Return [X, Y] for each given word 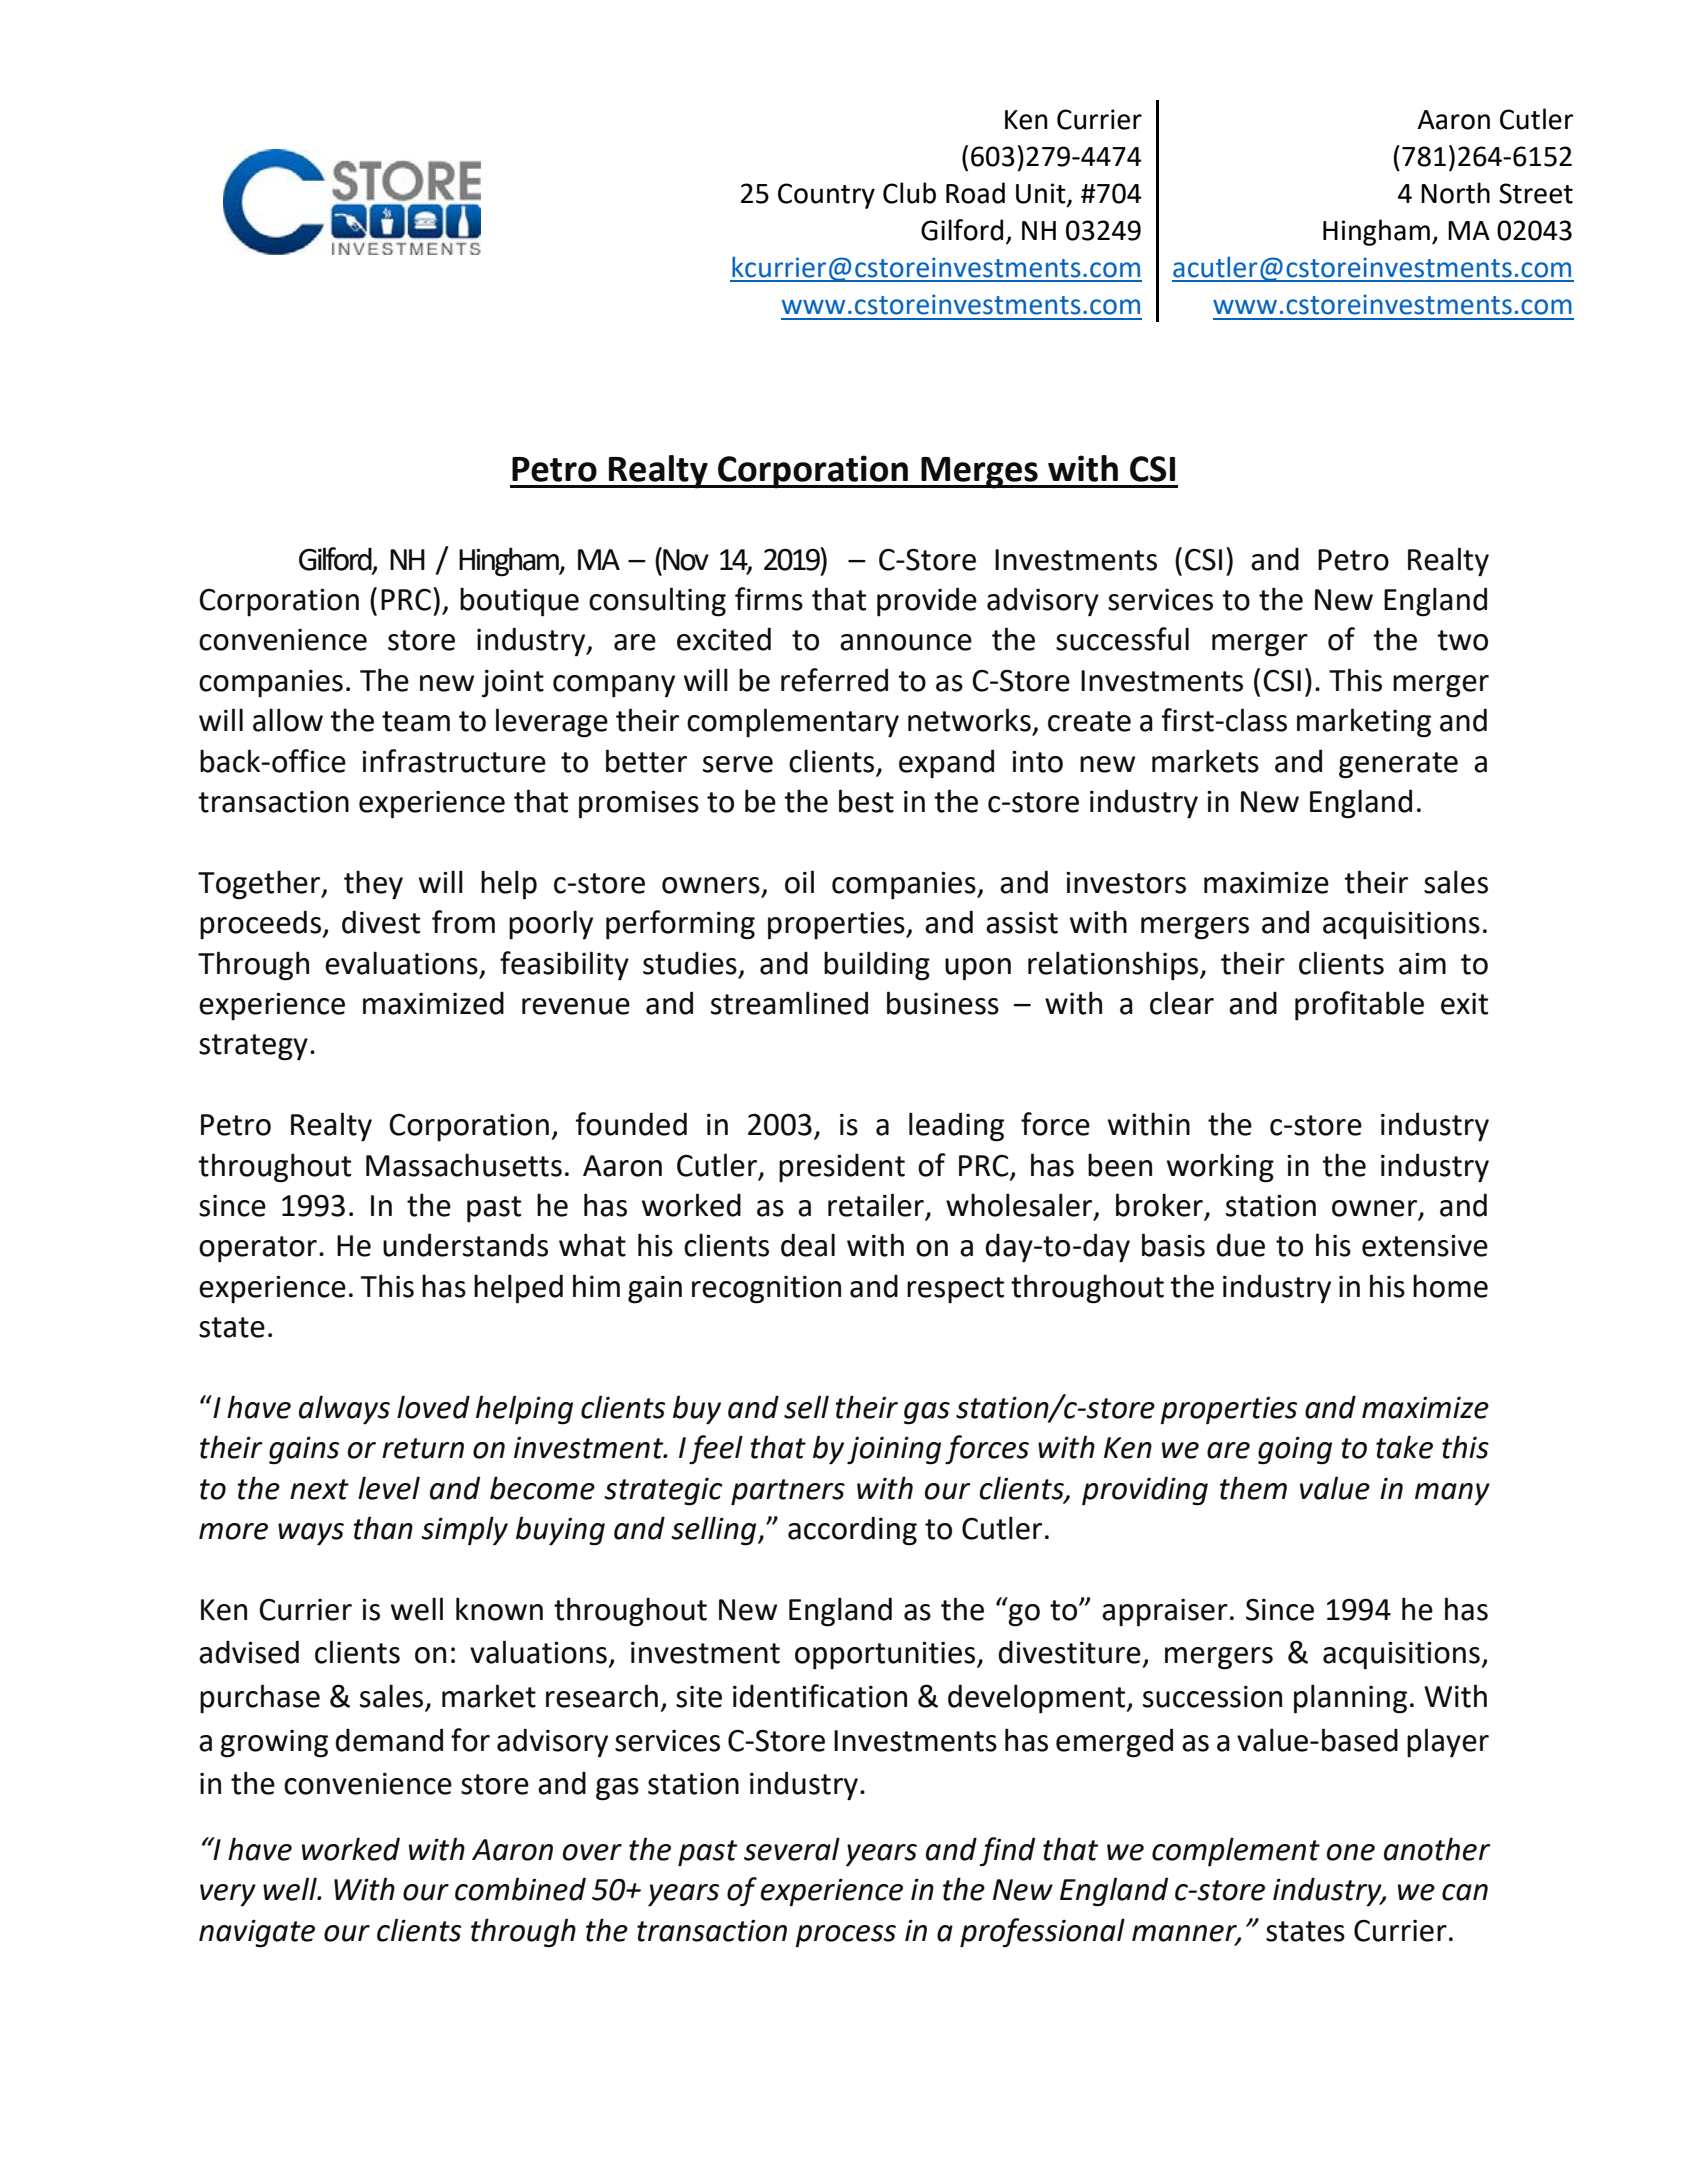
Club [909, 193]
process [846, 1936]
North [1455, 193]
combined [520, 1889]
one [1351, 1852]
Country [826, 196]
